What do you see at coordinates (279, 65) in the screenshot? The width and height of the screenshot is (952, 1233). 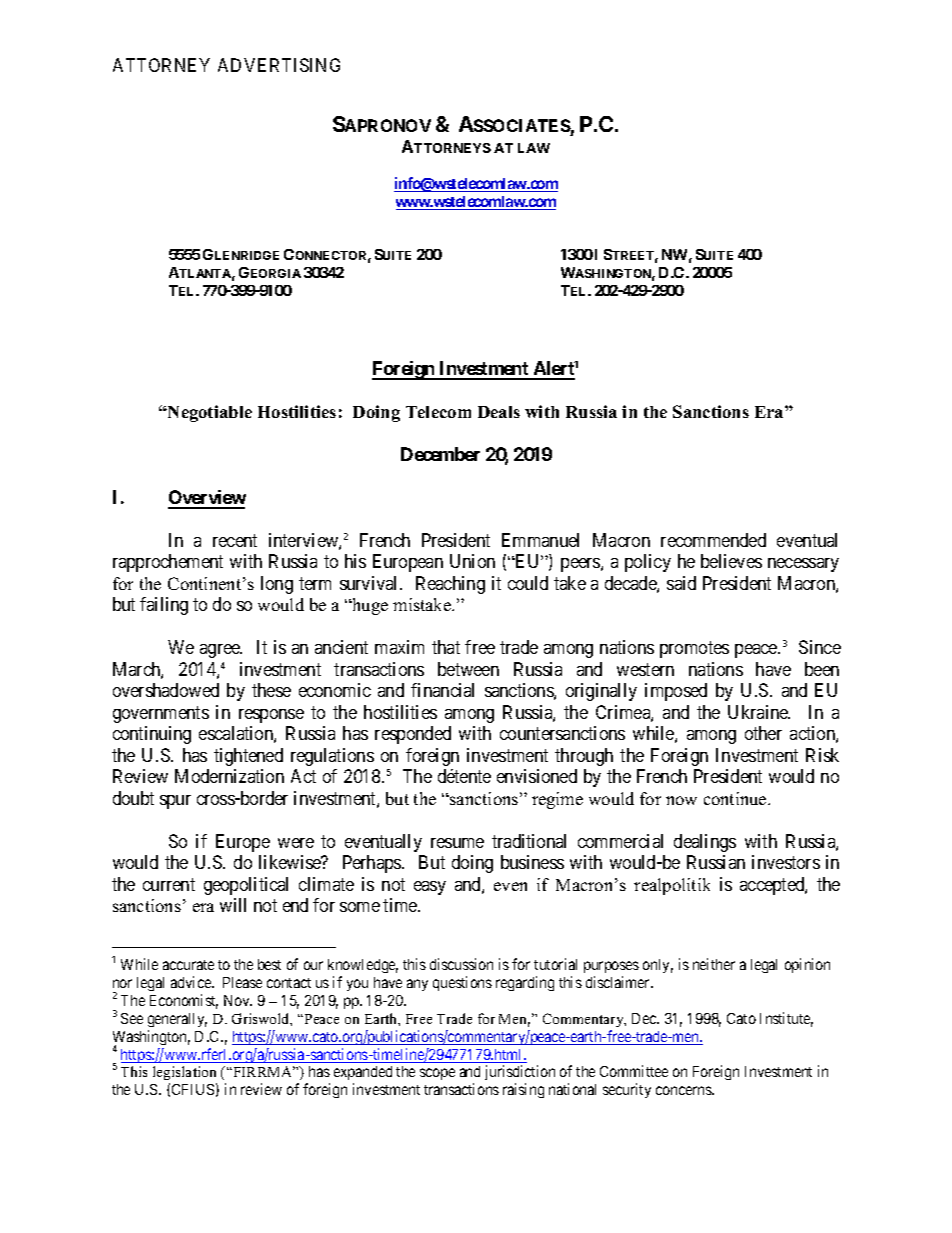 I see `ADVERTISING` at bounding box center [279, 65].
